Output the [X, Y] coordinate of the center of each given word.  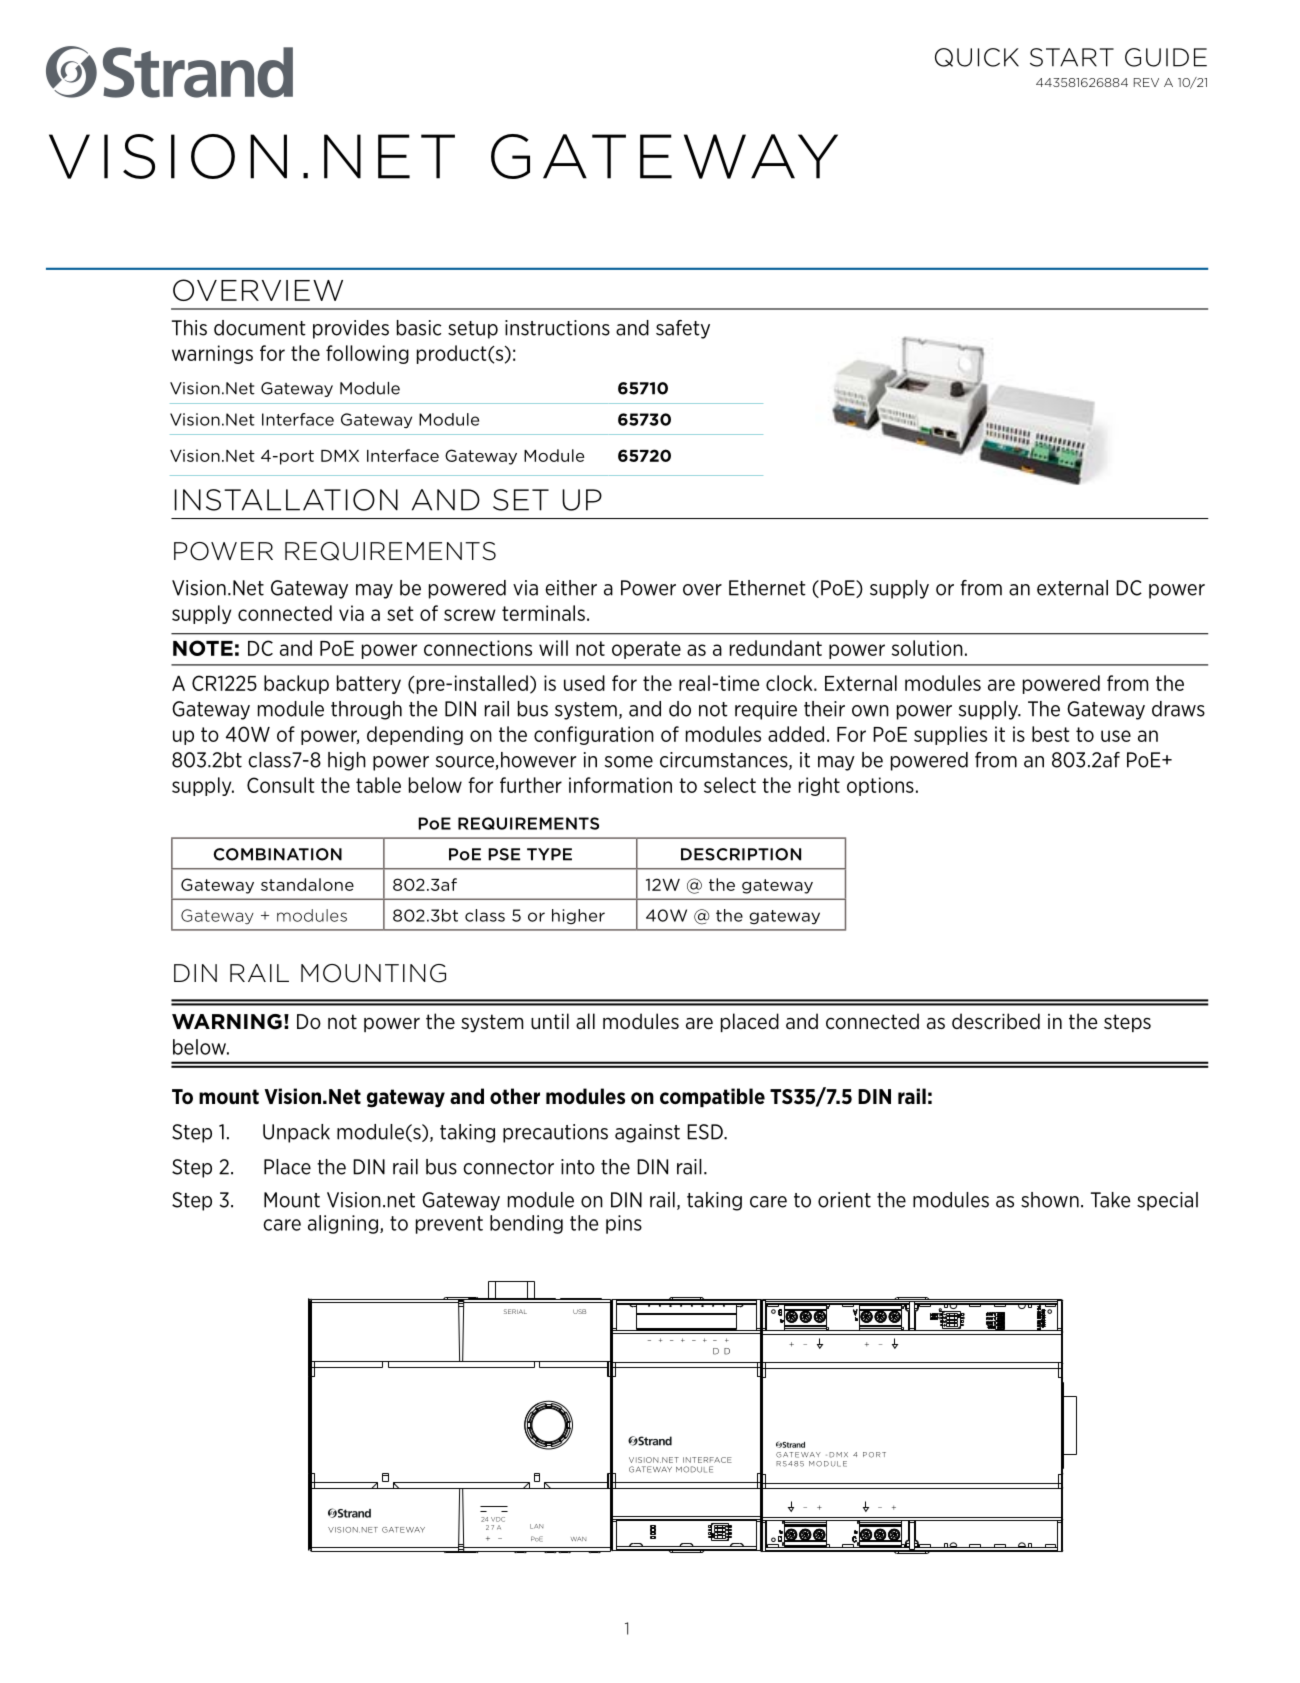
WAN [578, 1539]
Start [1072, 57]
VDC [498, 1519]
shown [1050, 1200]
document [260, 328]
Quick [977, 57]
